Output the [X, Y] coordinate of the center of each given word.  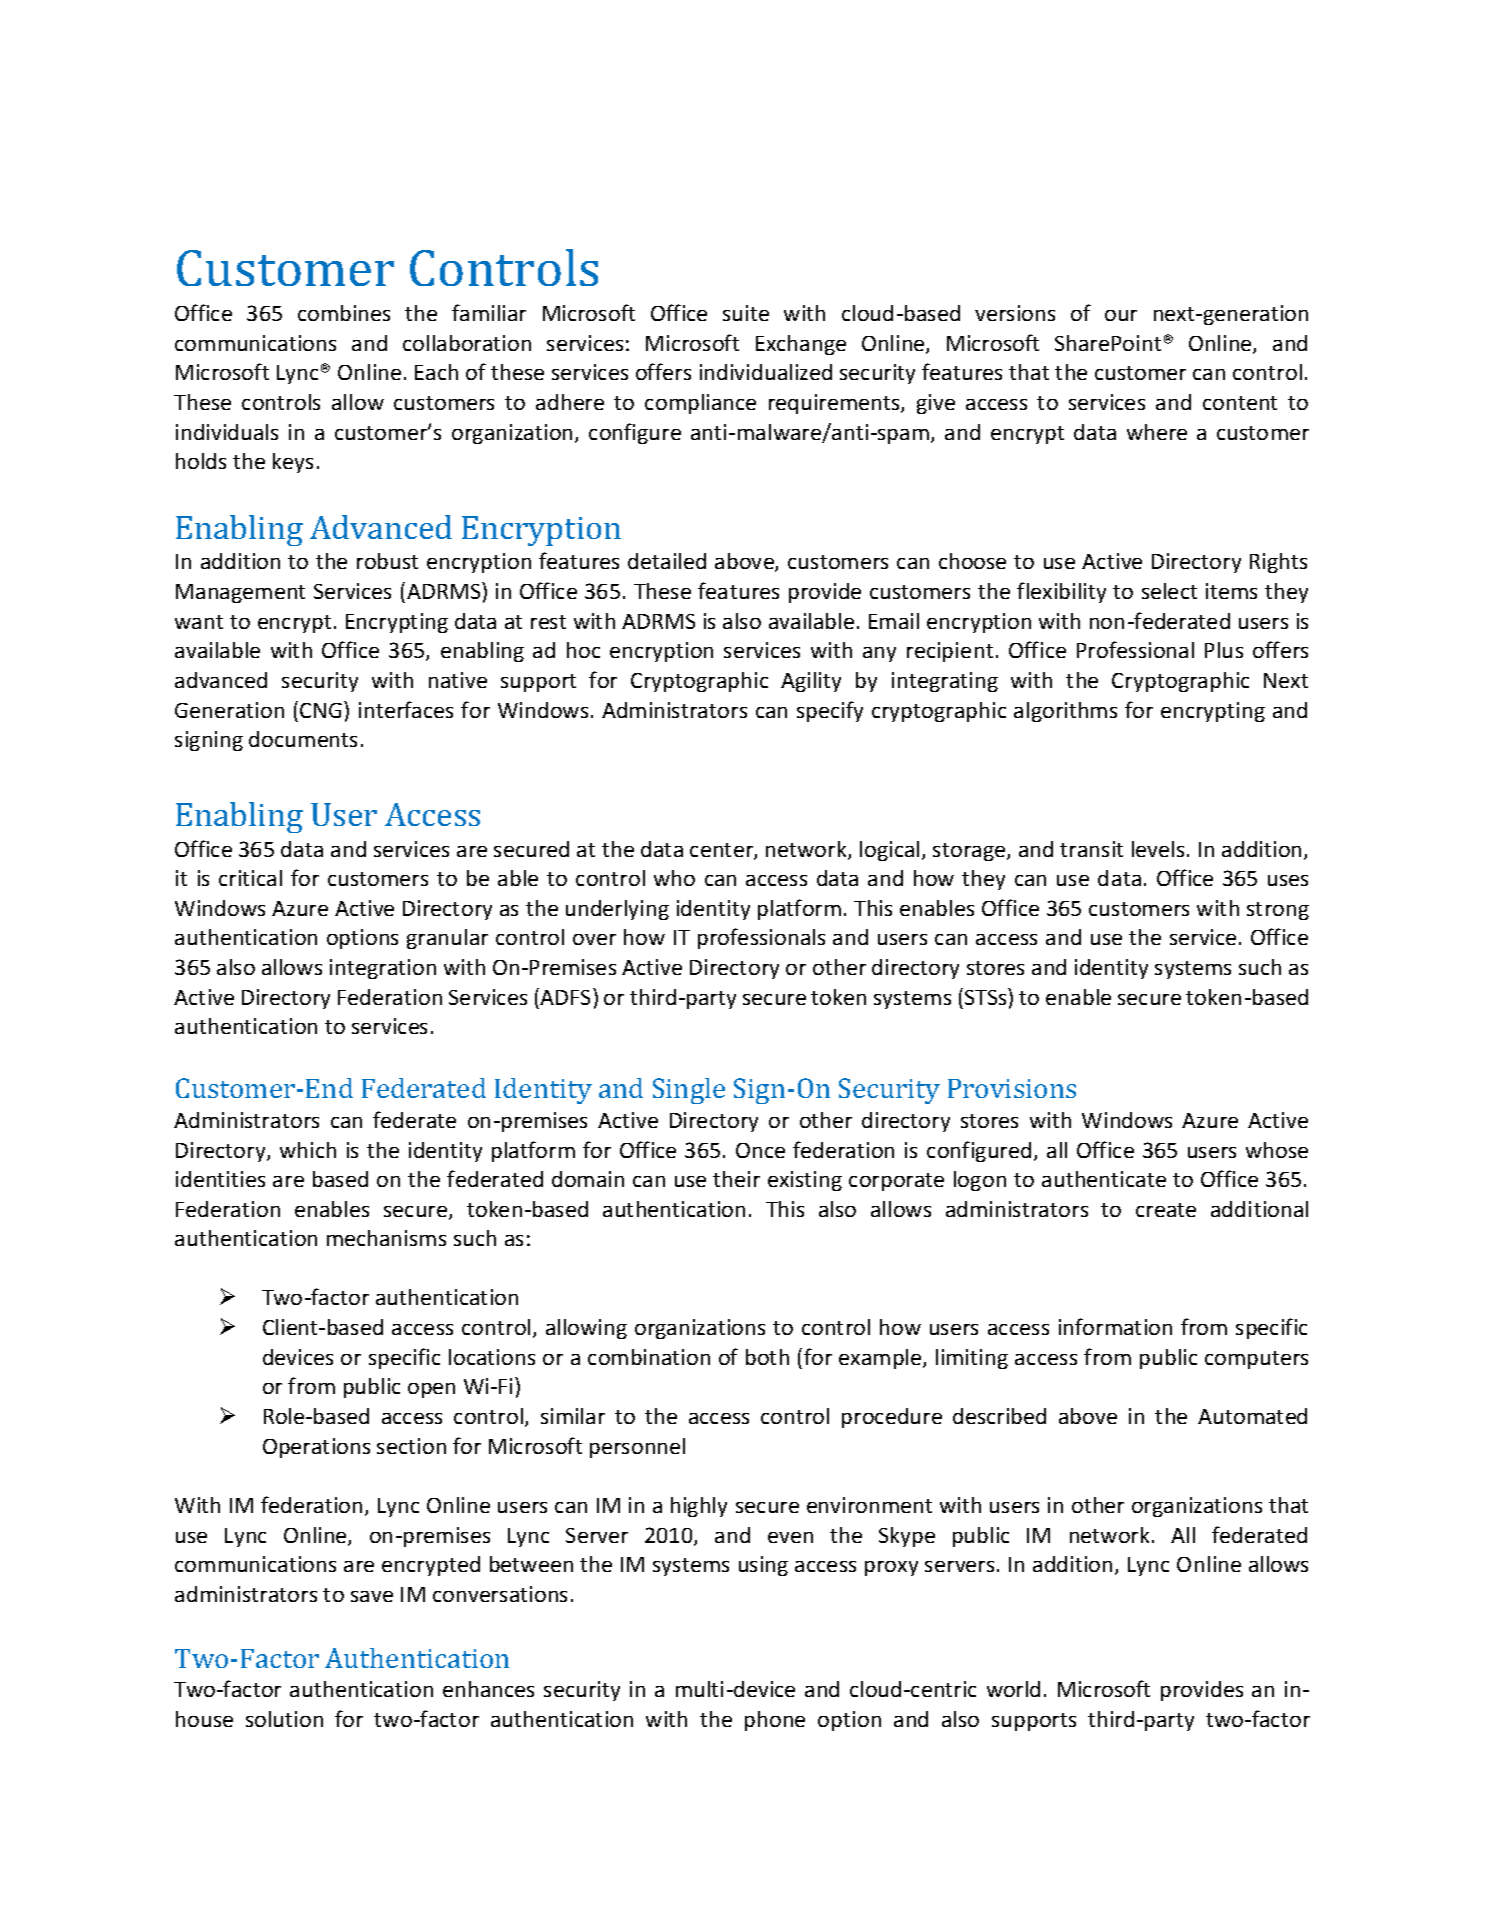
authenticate [1104, 1179]
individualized [766, 372]
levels [1158, 849]
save [372, 1596]
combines [344, 313]
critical [250, 878]
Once [760, 1150]
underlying [617, 910]
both [767, 1357]
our [1121, 315]
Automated [1252, 1416]
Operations [316, 1448]
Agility [811, 682]
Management [240, 593]
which [308, 1150]
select [1169, 591]
